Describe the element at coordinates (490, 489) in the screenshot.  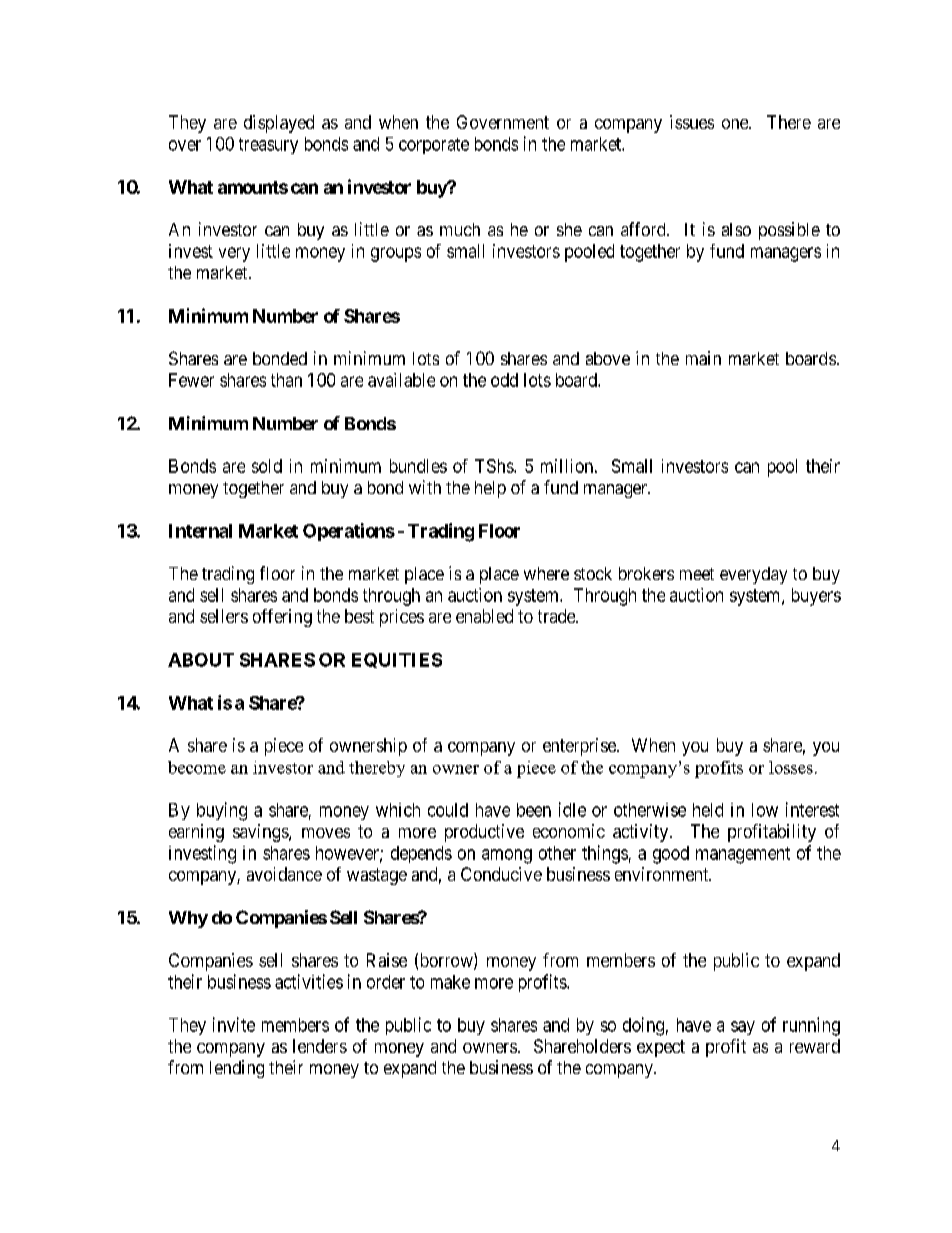
I see `help` at that location.
